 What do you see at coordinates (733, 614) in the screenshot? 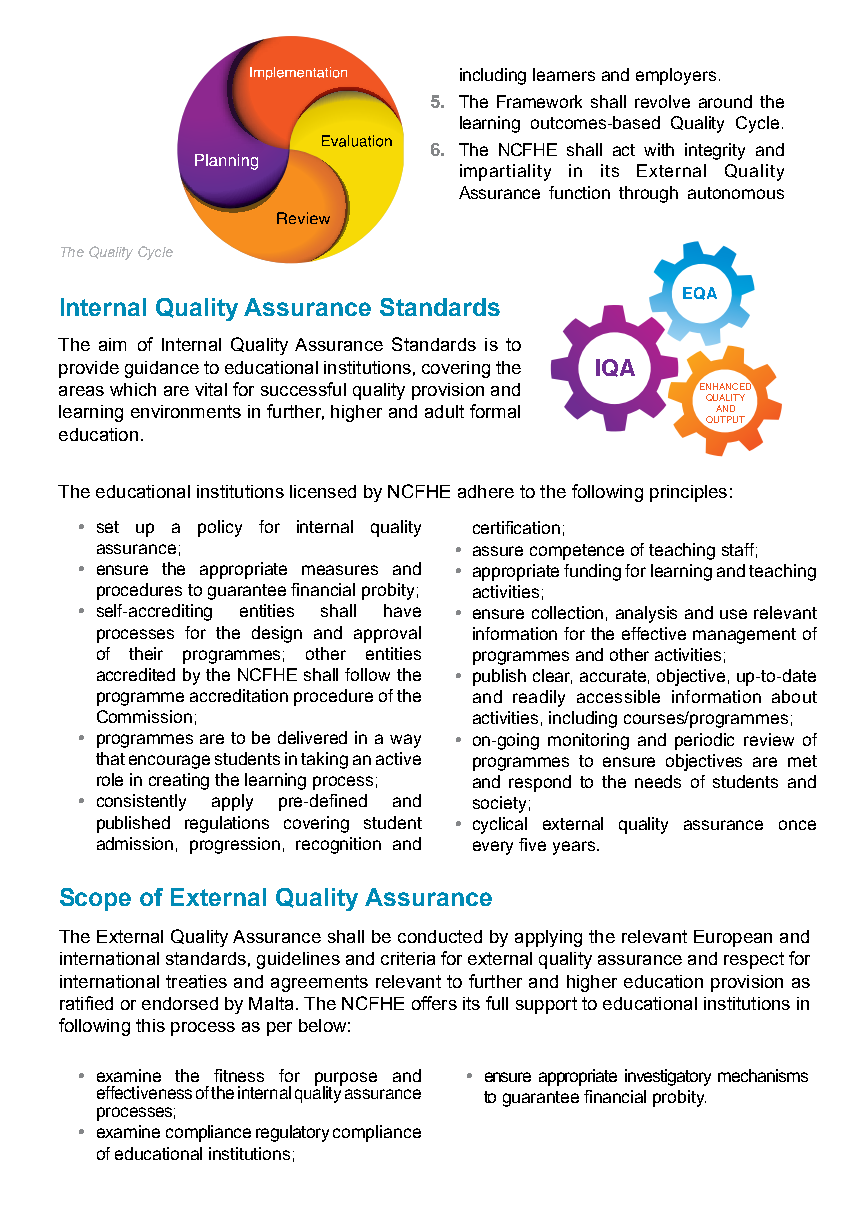
I see `use` at bounding box center [733, 614].
